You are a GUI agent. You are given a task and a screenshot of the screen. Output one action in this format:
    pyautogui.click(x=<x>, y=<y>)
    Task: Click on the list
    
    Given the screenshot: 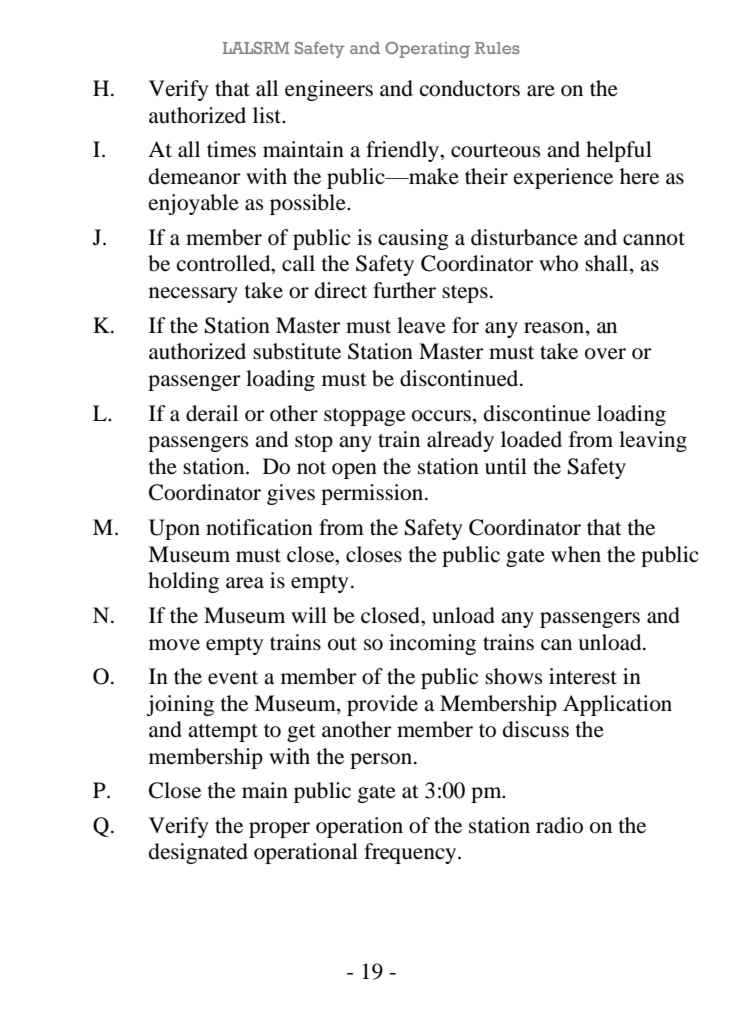 What is the action you would take?
    pyautogui.click(x=268, y=115)
